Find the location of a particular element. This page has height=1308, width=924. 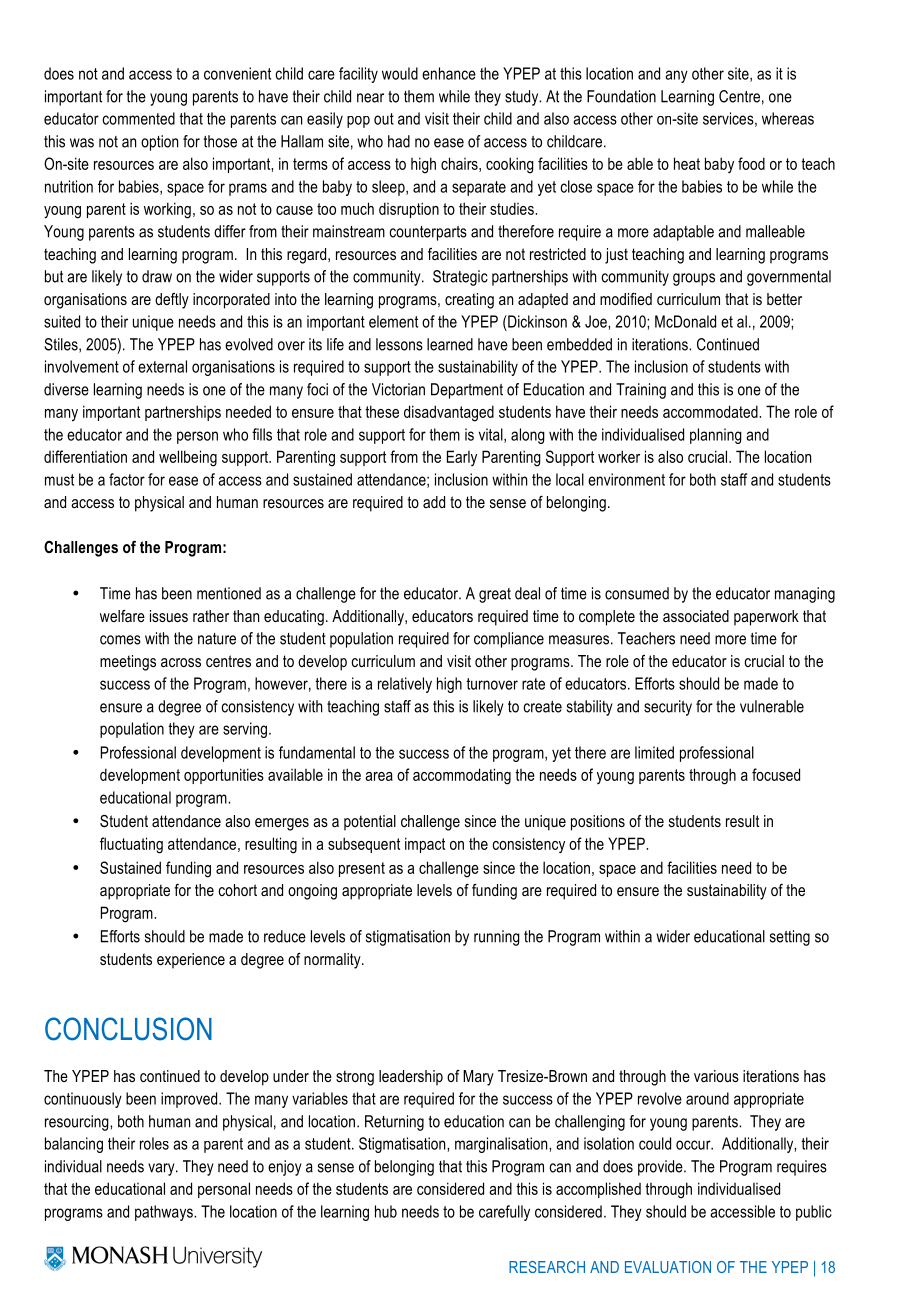

enhance is located at coordinates (449, 73).
